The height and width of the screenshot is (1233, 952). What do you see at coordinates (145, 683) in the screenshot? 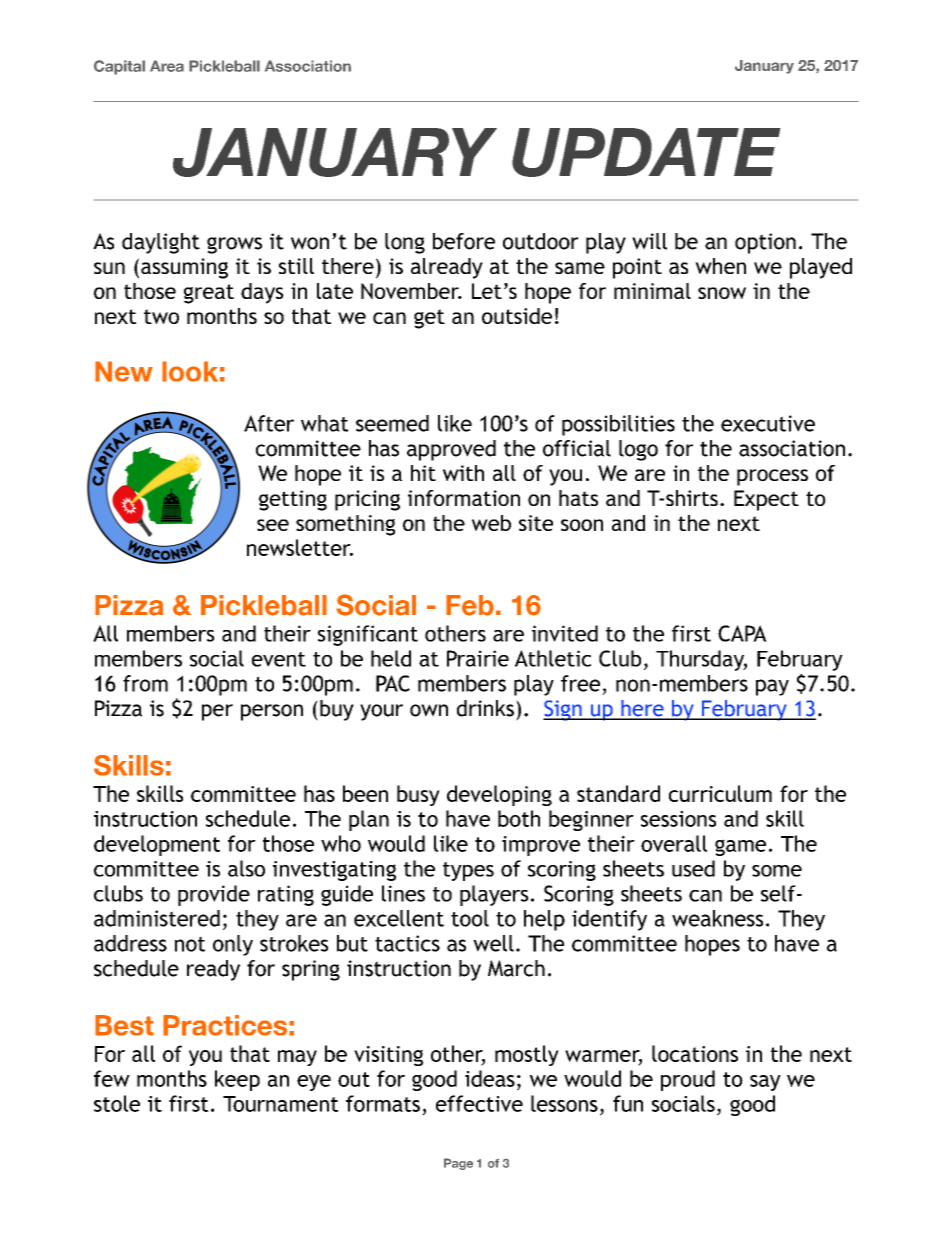
I see `from` at bounding box center [145, 683].
